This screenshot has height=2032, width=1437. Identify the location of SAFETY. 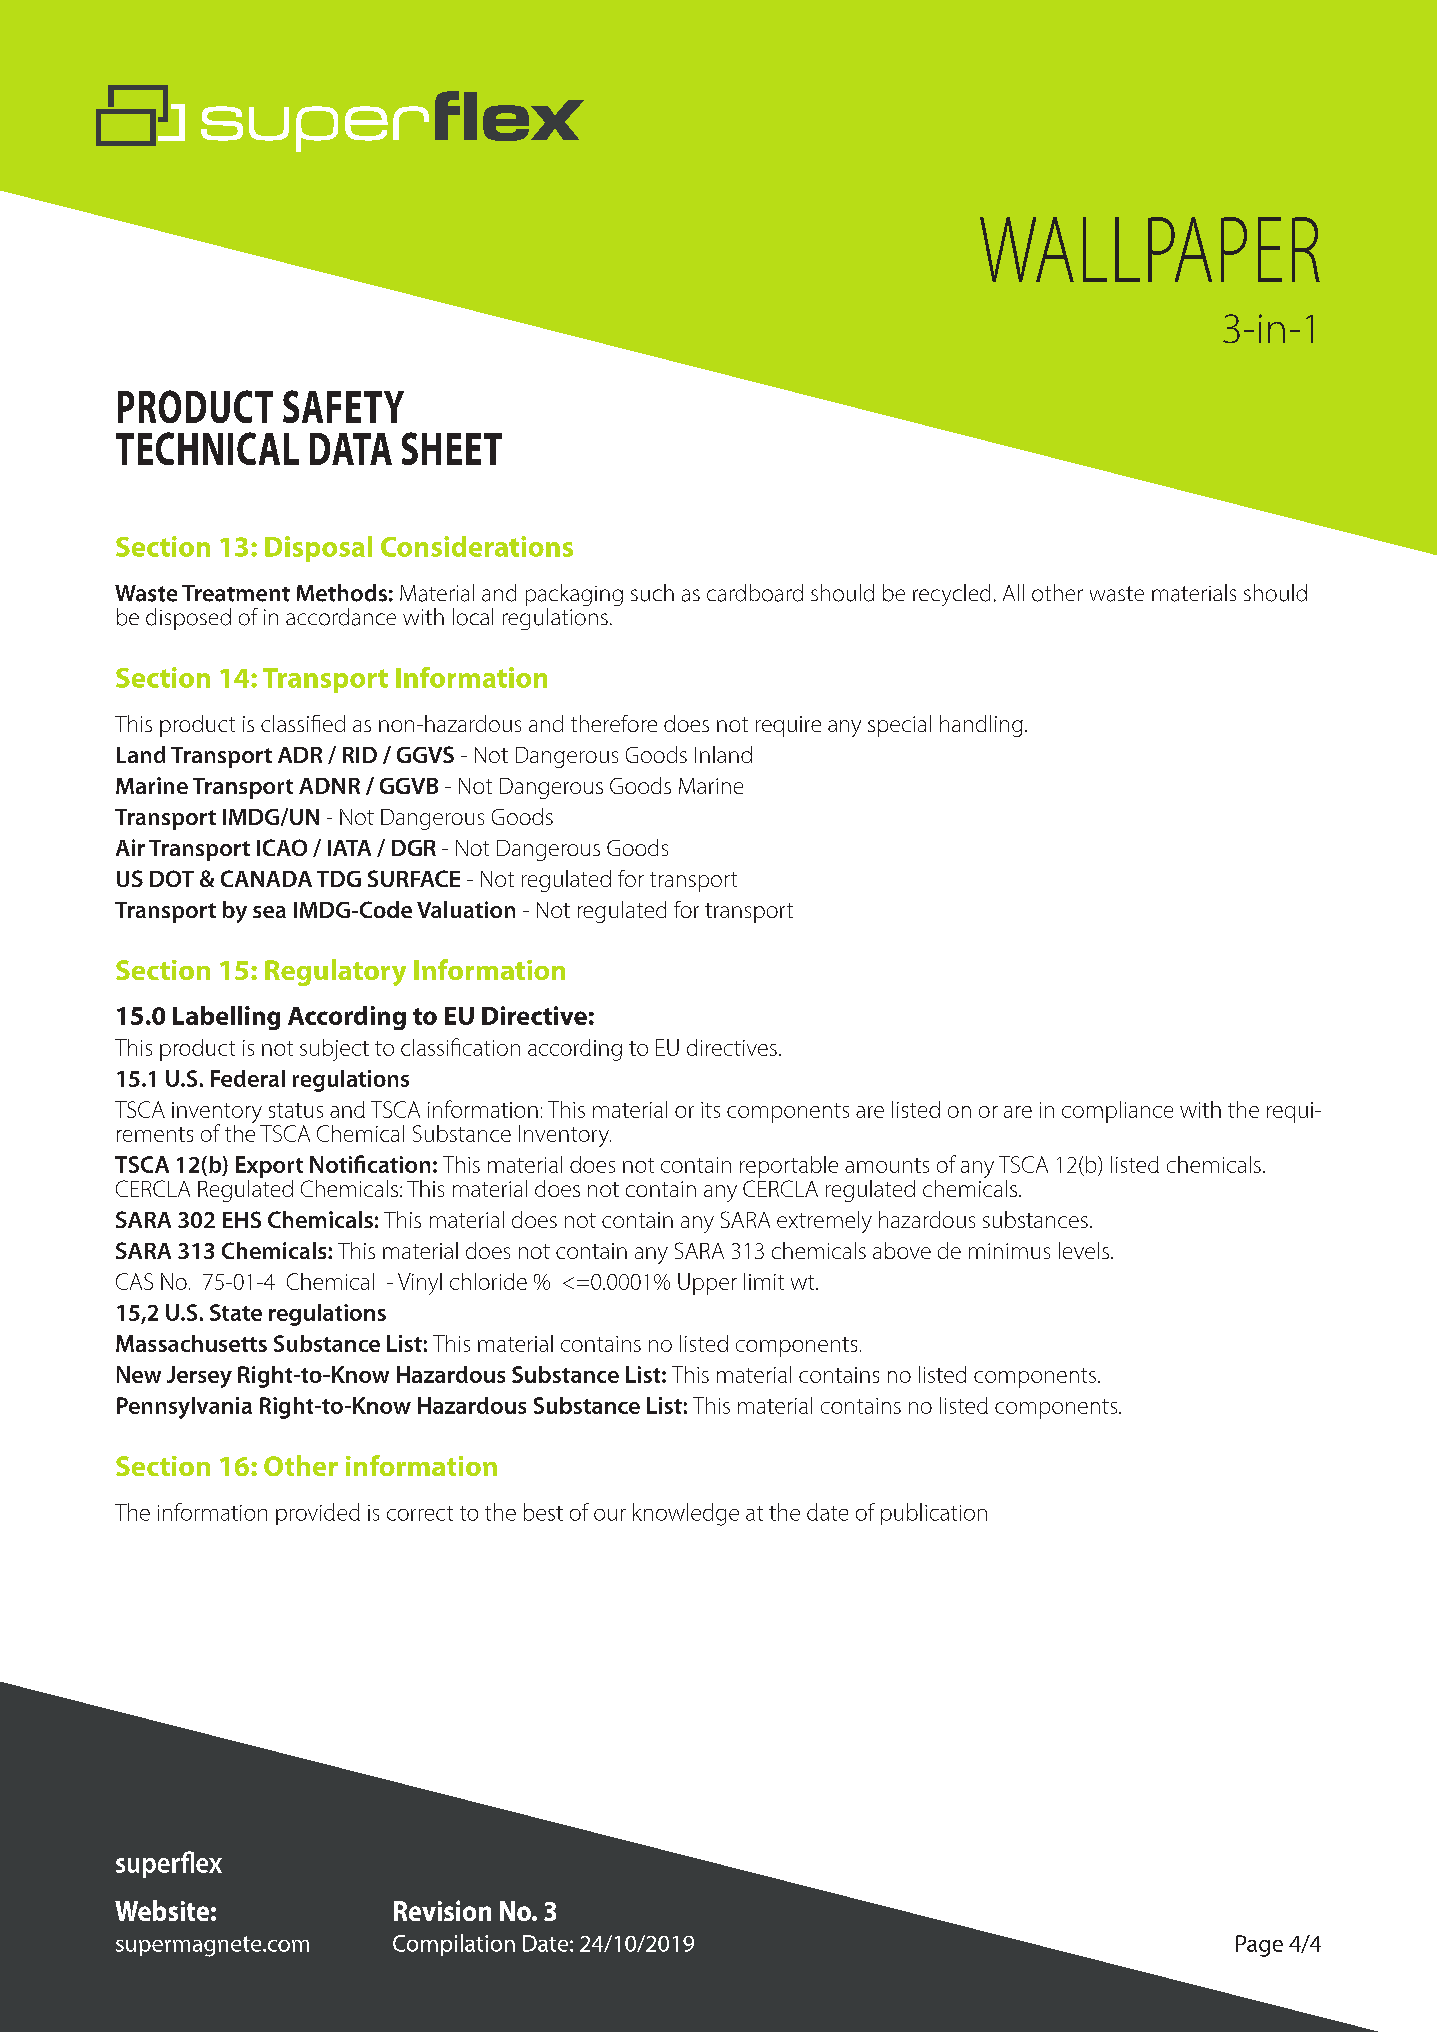
(343, 406).
